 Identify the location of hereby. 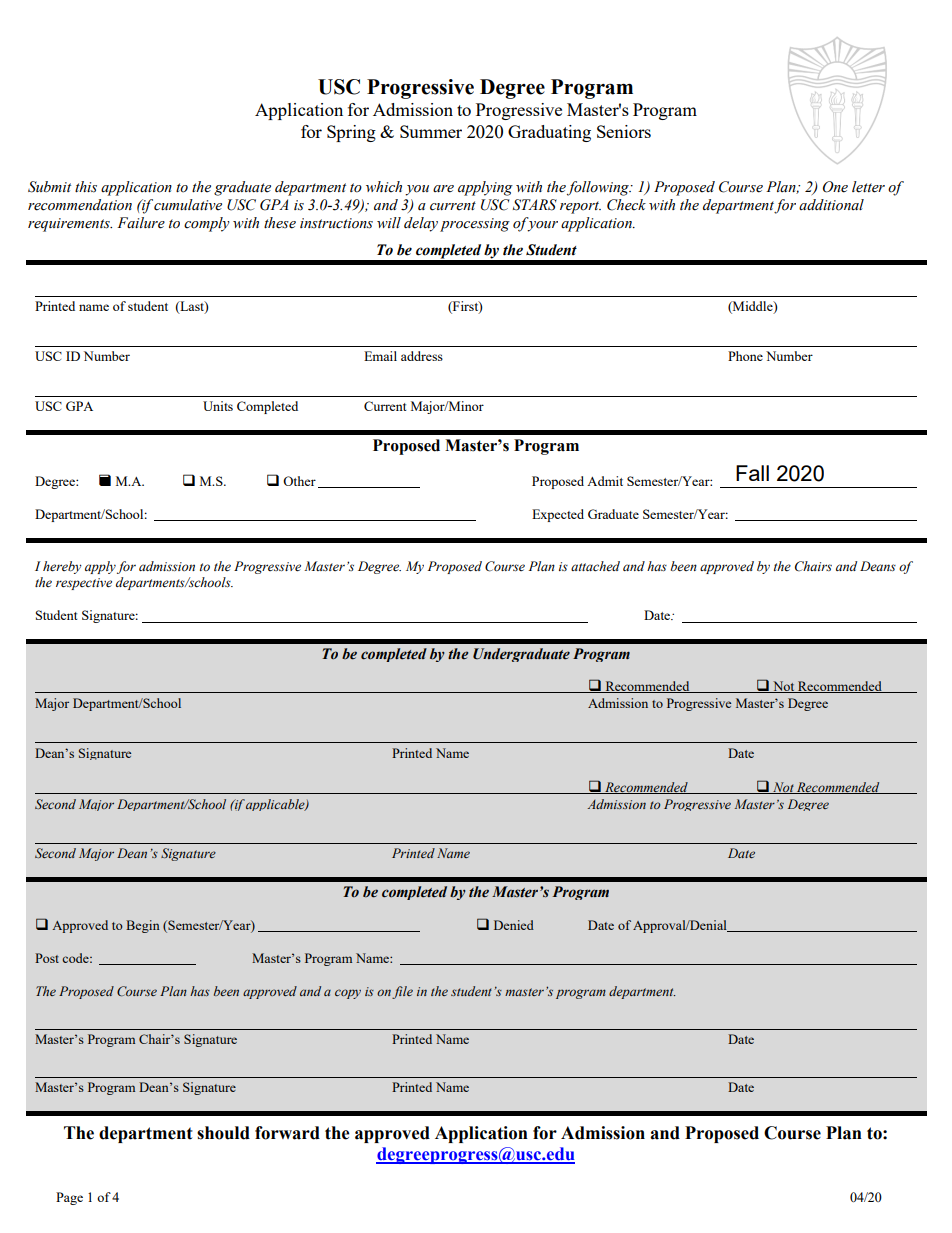
(62, 567).
